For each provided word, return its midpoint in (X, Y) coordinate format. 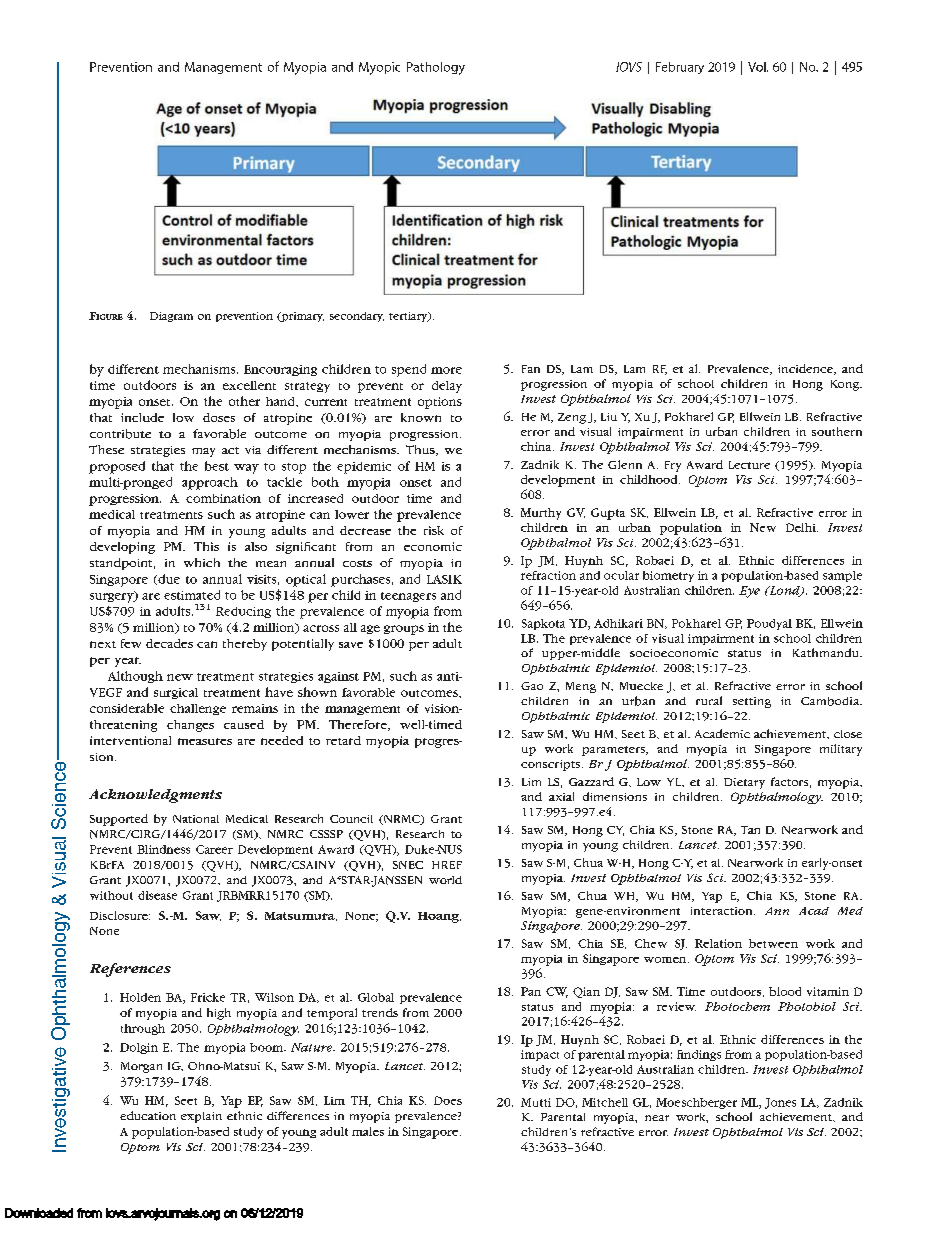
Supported (119, 820)
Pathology (436, 68)
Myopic (379, 68)
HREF (447, 865)
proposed (117, 467)
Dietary (744, 783)
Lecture (749, 465)
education (148, 1115)
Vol (758, 67)
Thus (421, 450)
